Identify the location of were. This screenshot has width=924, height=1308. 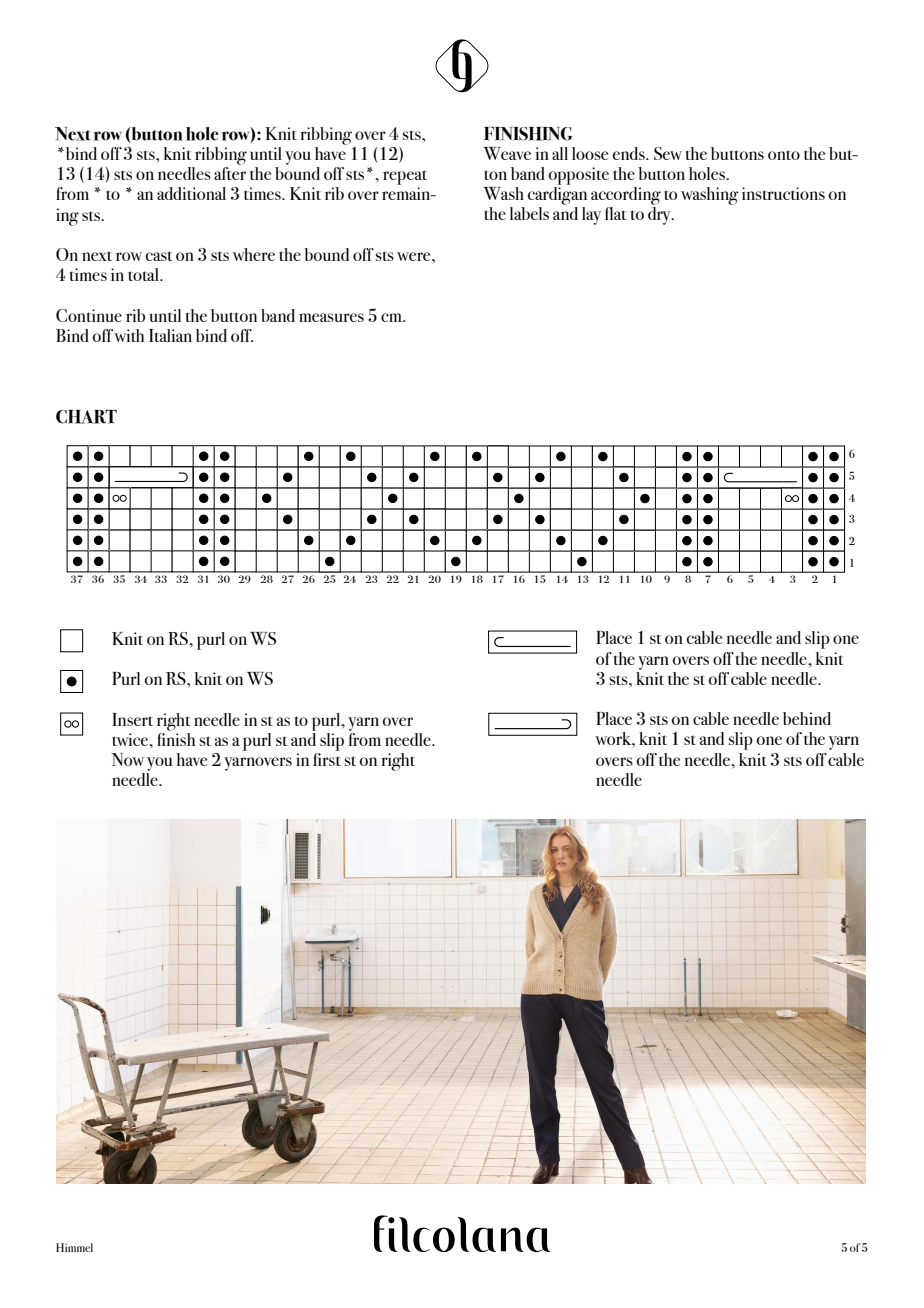
(415, 256).
